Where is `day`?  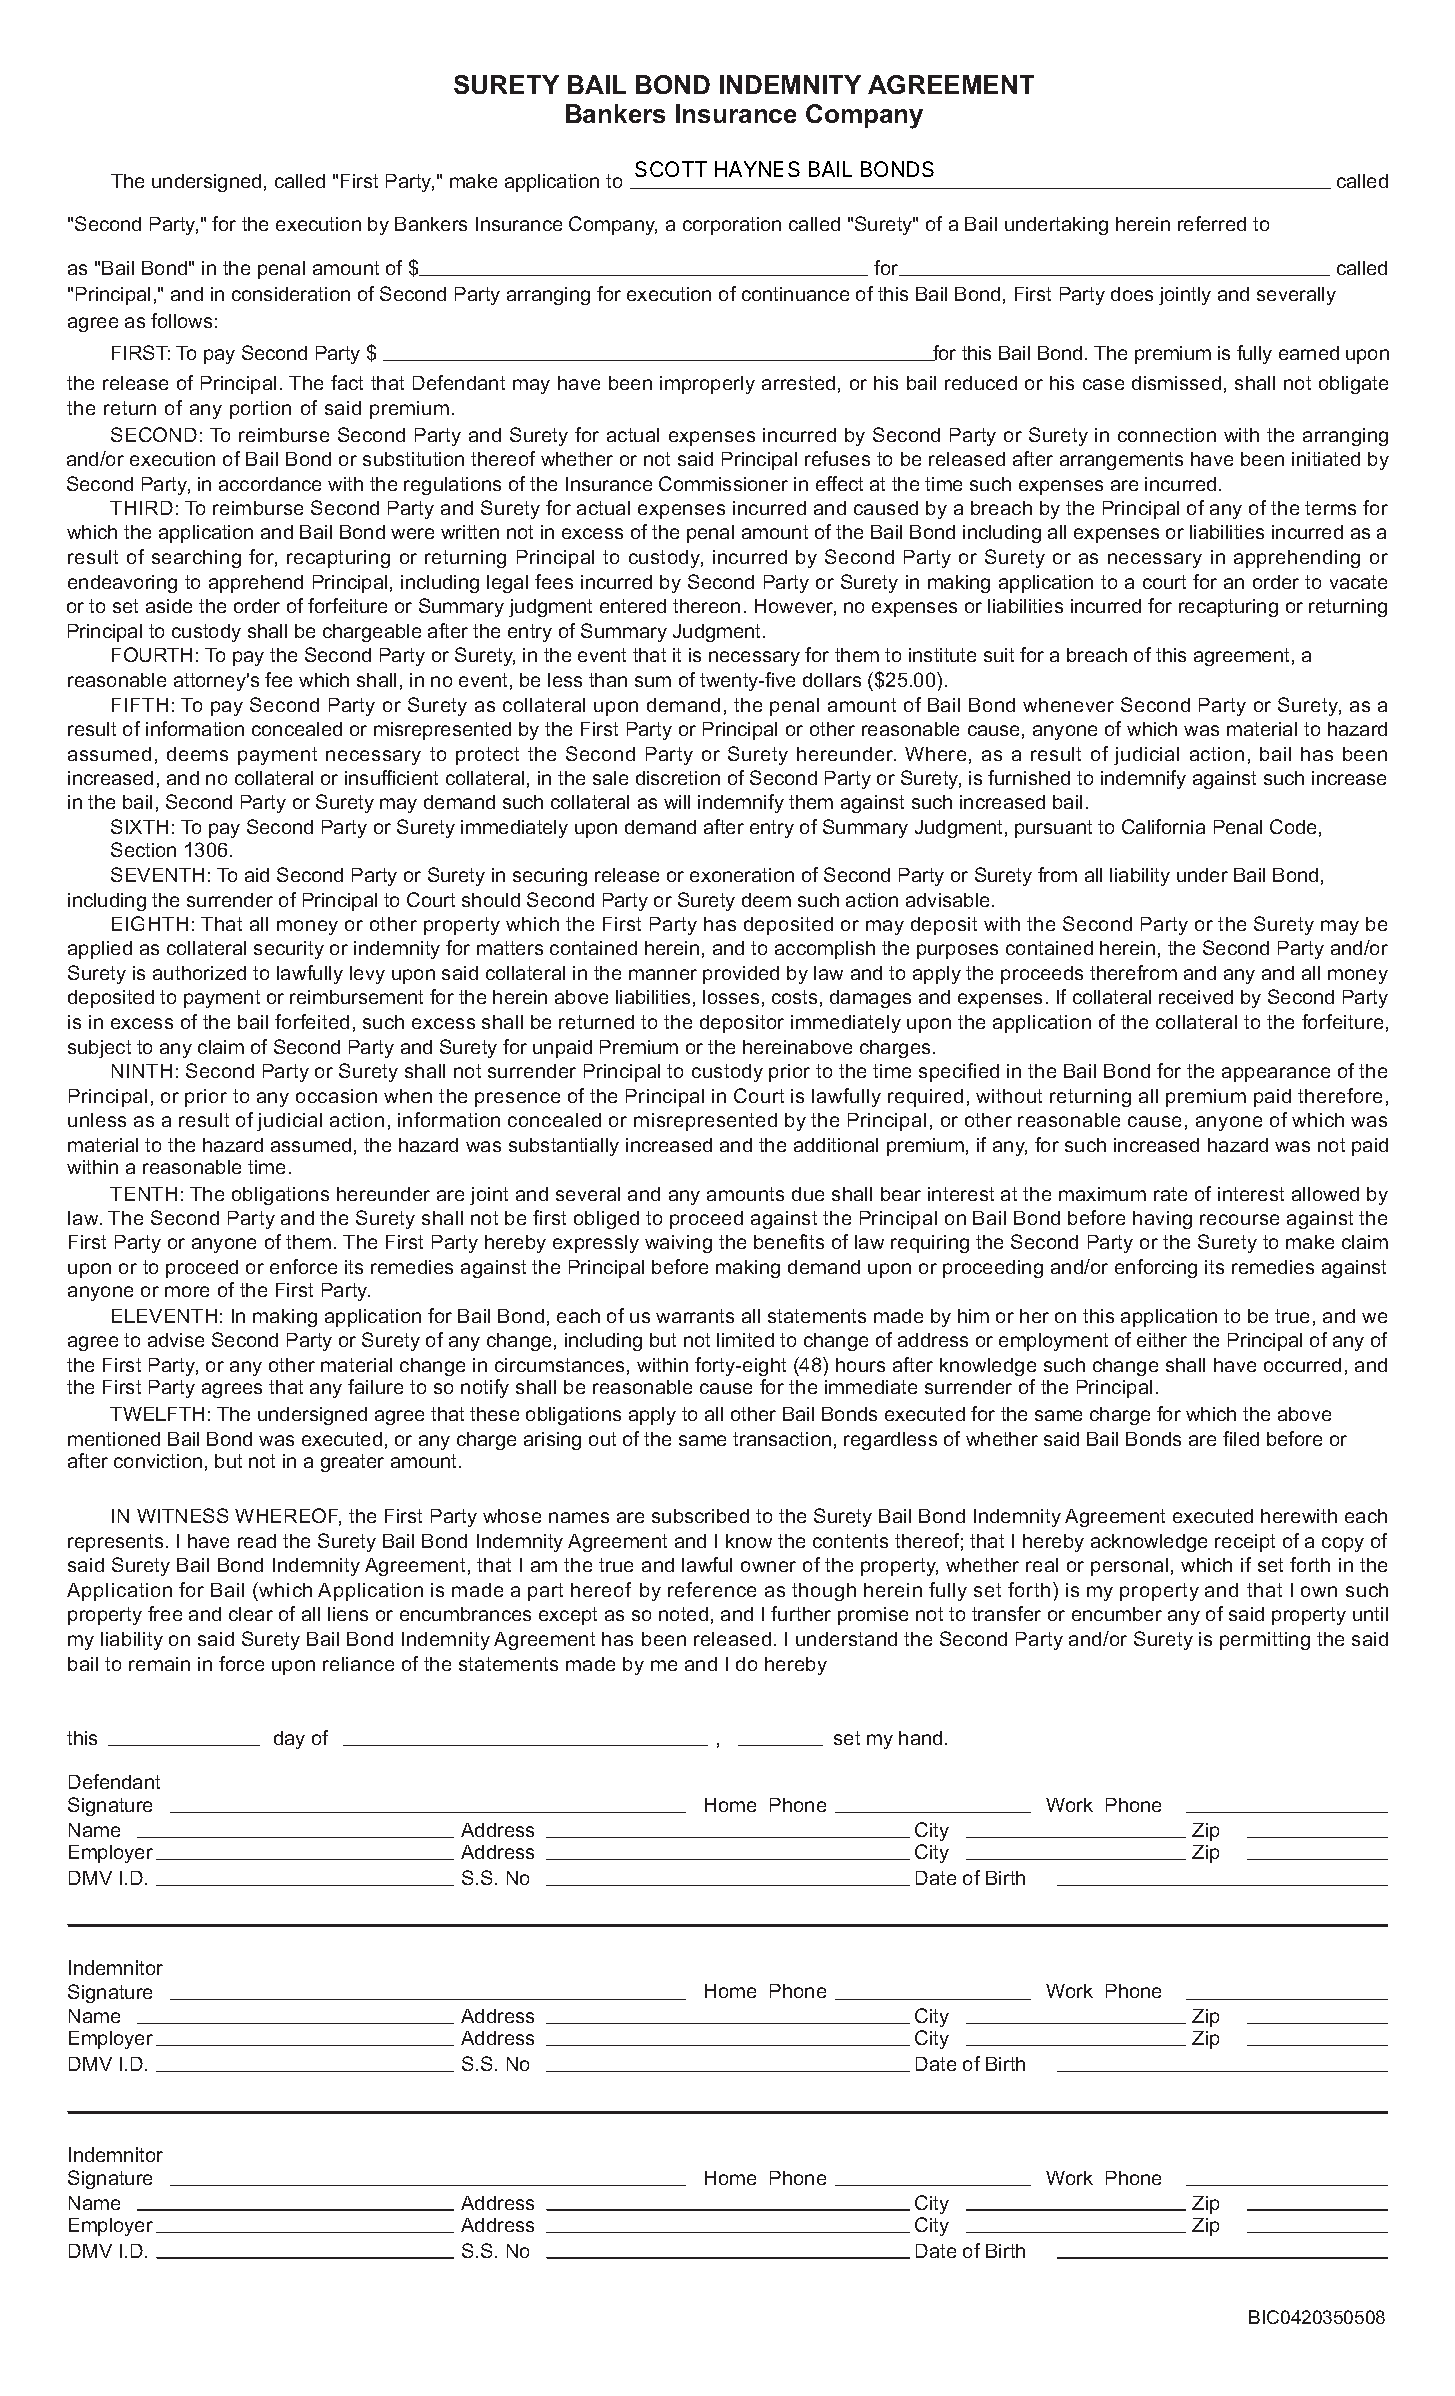
day is located at coordinates (289, 1740).
